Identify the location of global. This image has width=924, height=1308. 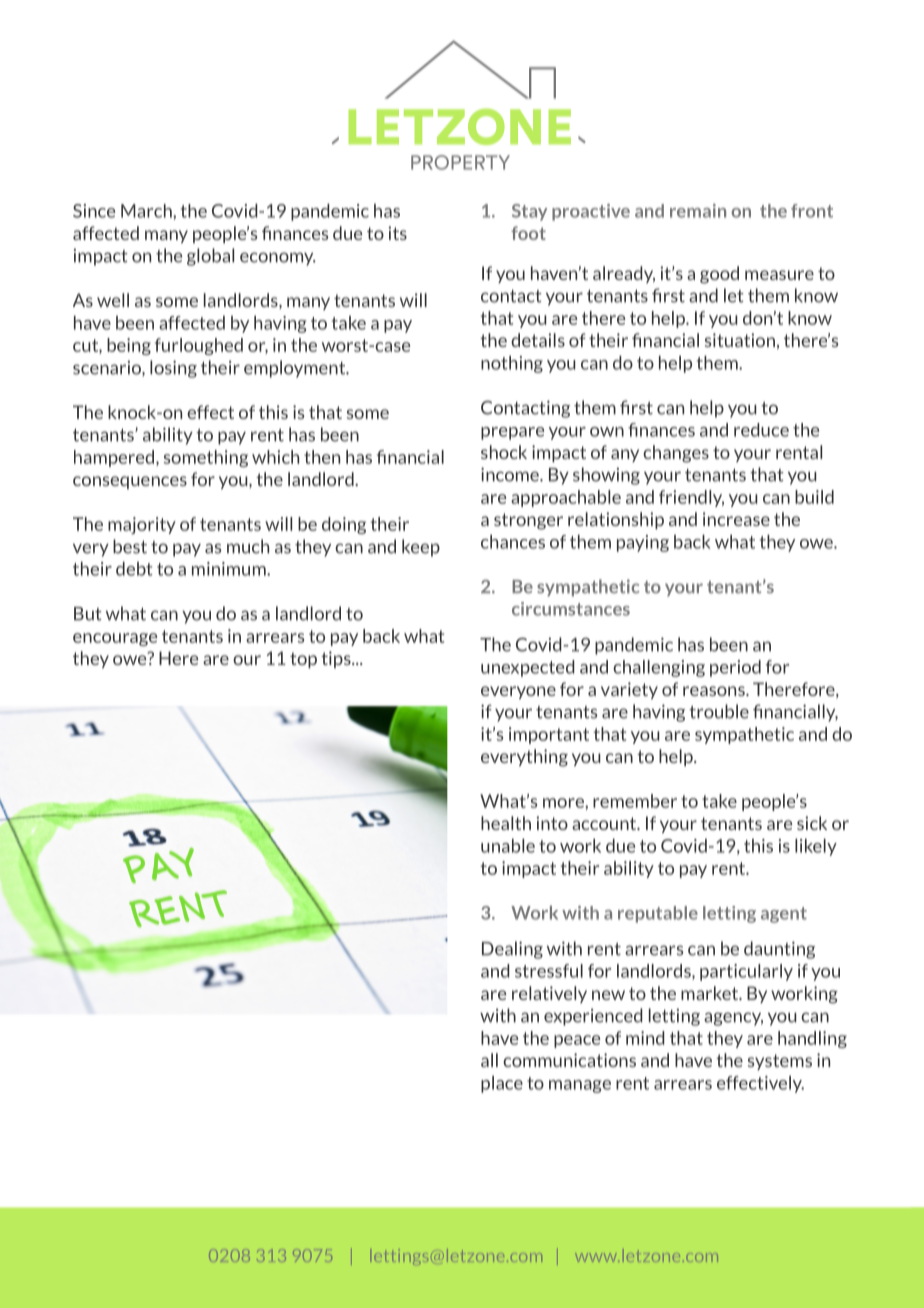
(210, 257).
